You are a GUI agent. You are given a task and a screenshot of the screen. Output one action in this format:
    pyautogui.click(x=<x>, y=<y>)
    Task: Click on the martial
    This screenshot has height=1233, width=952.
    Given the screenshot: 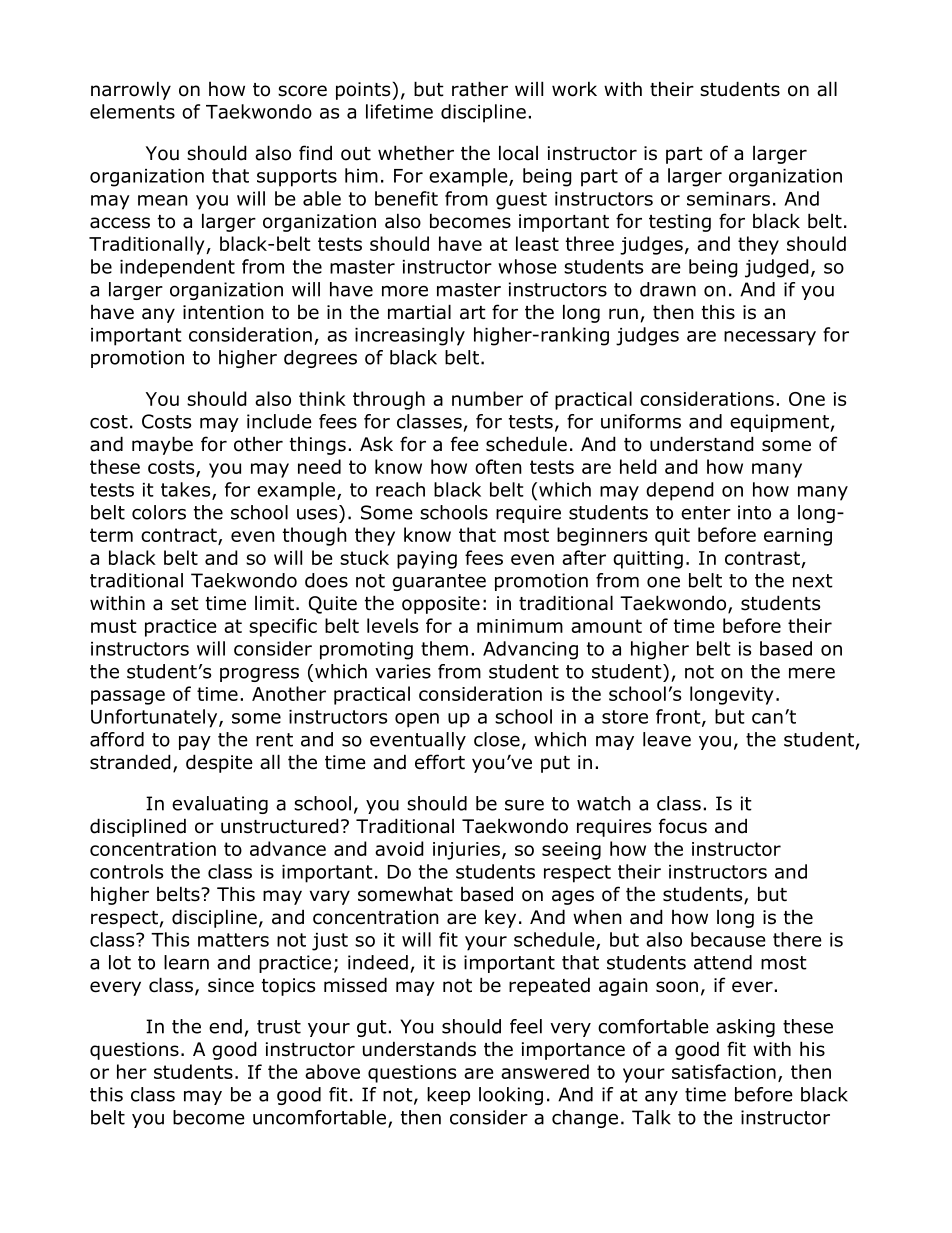 What is the action you would take?
    pyautogui.click(x=419, y=312)
